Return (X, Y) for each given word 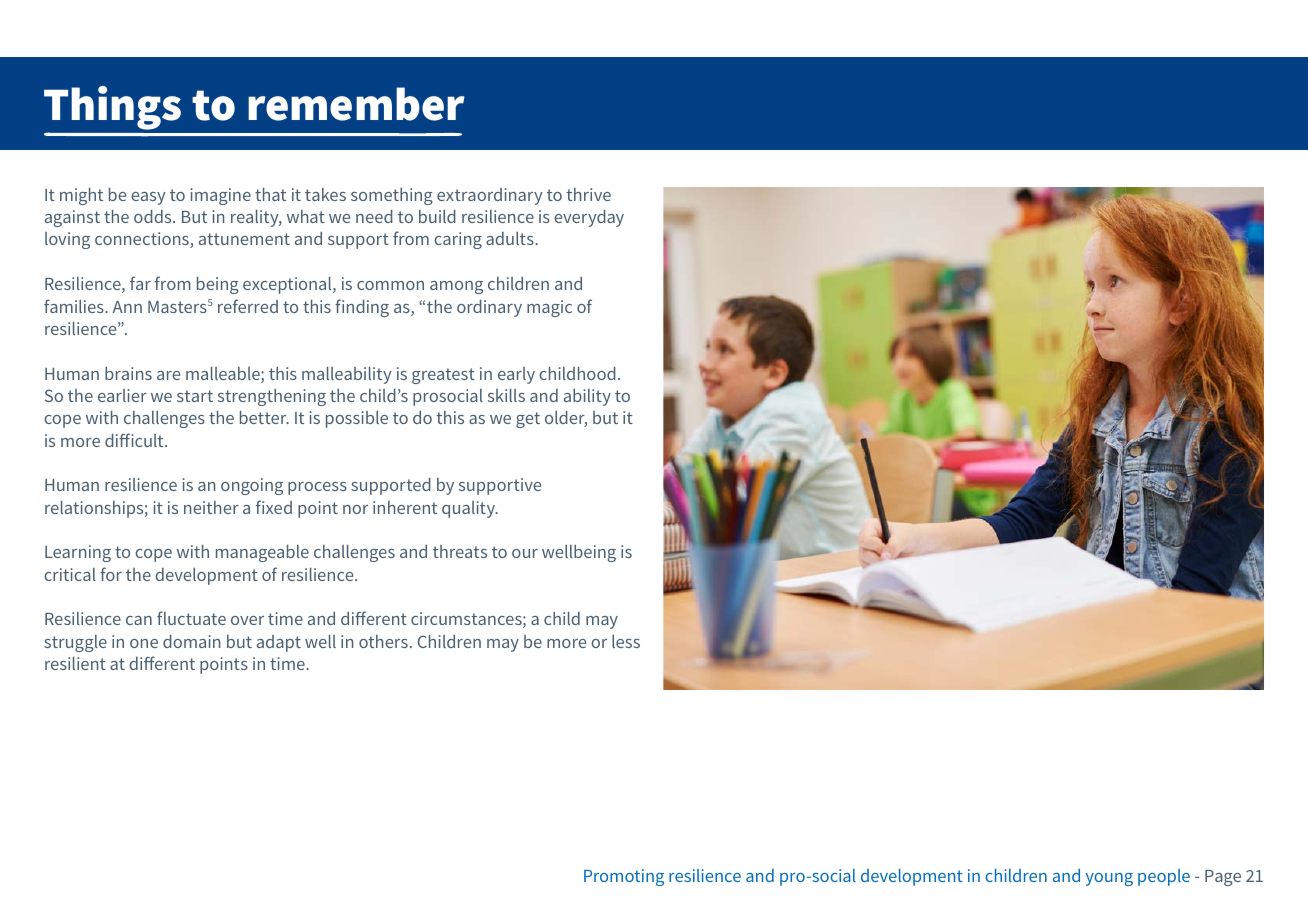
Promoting (624, 877)
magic (549, 308)
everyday (589, 218)
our (525, 553)
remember (356, 104)
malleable (224, 375)
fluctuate (191, 618)
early (516, 375)
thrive (588, 194)
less (626, 641)
